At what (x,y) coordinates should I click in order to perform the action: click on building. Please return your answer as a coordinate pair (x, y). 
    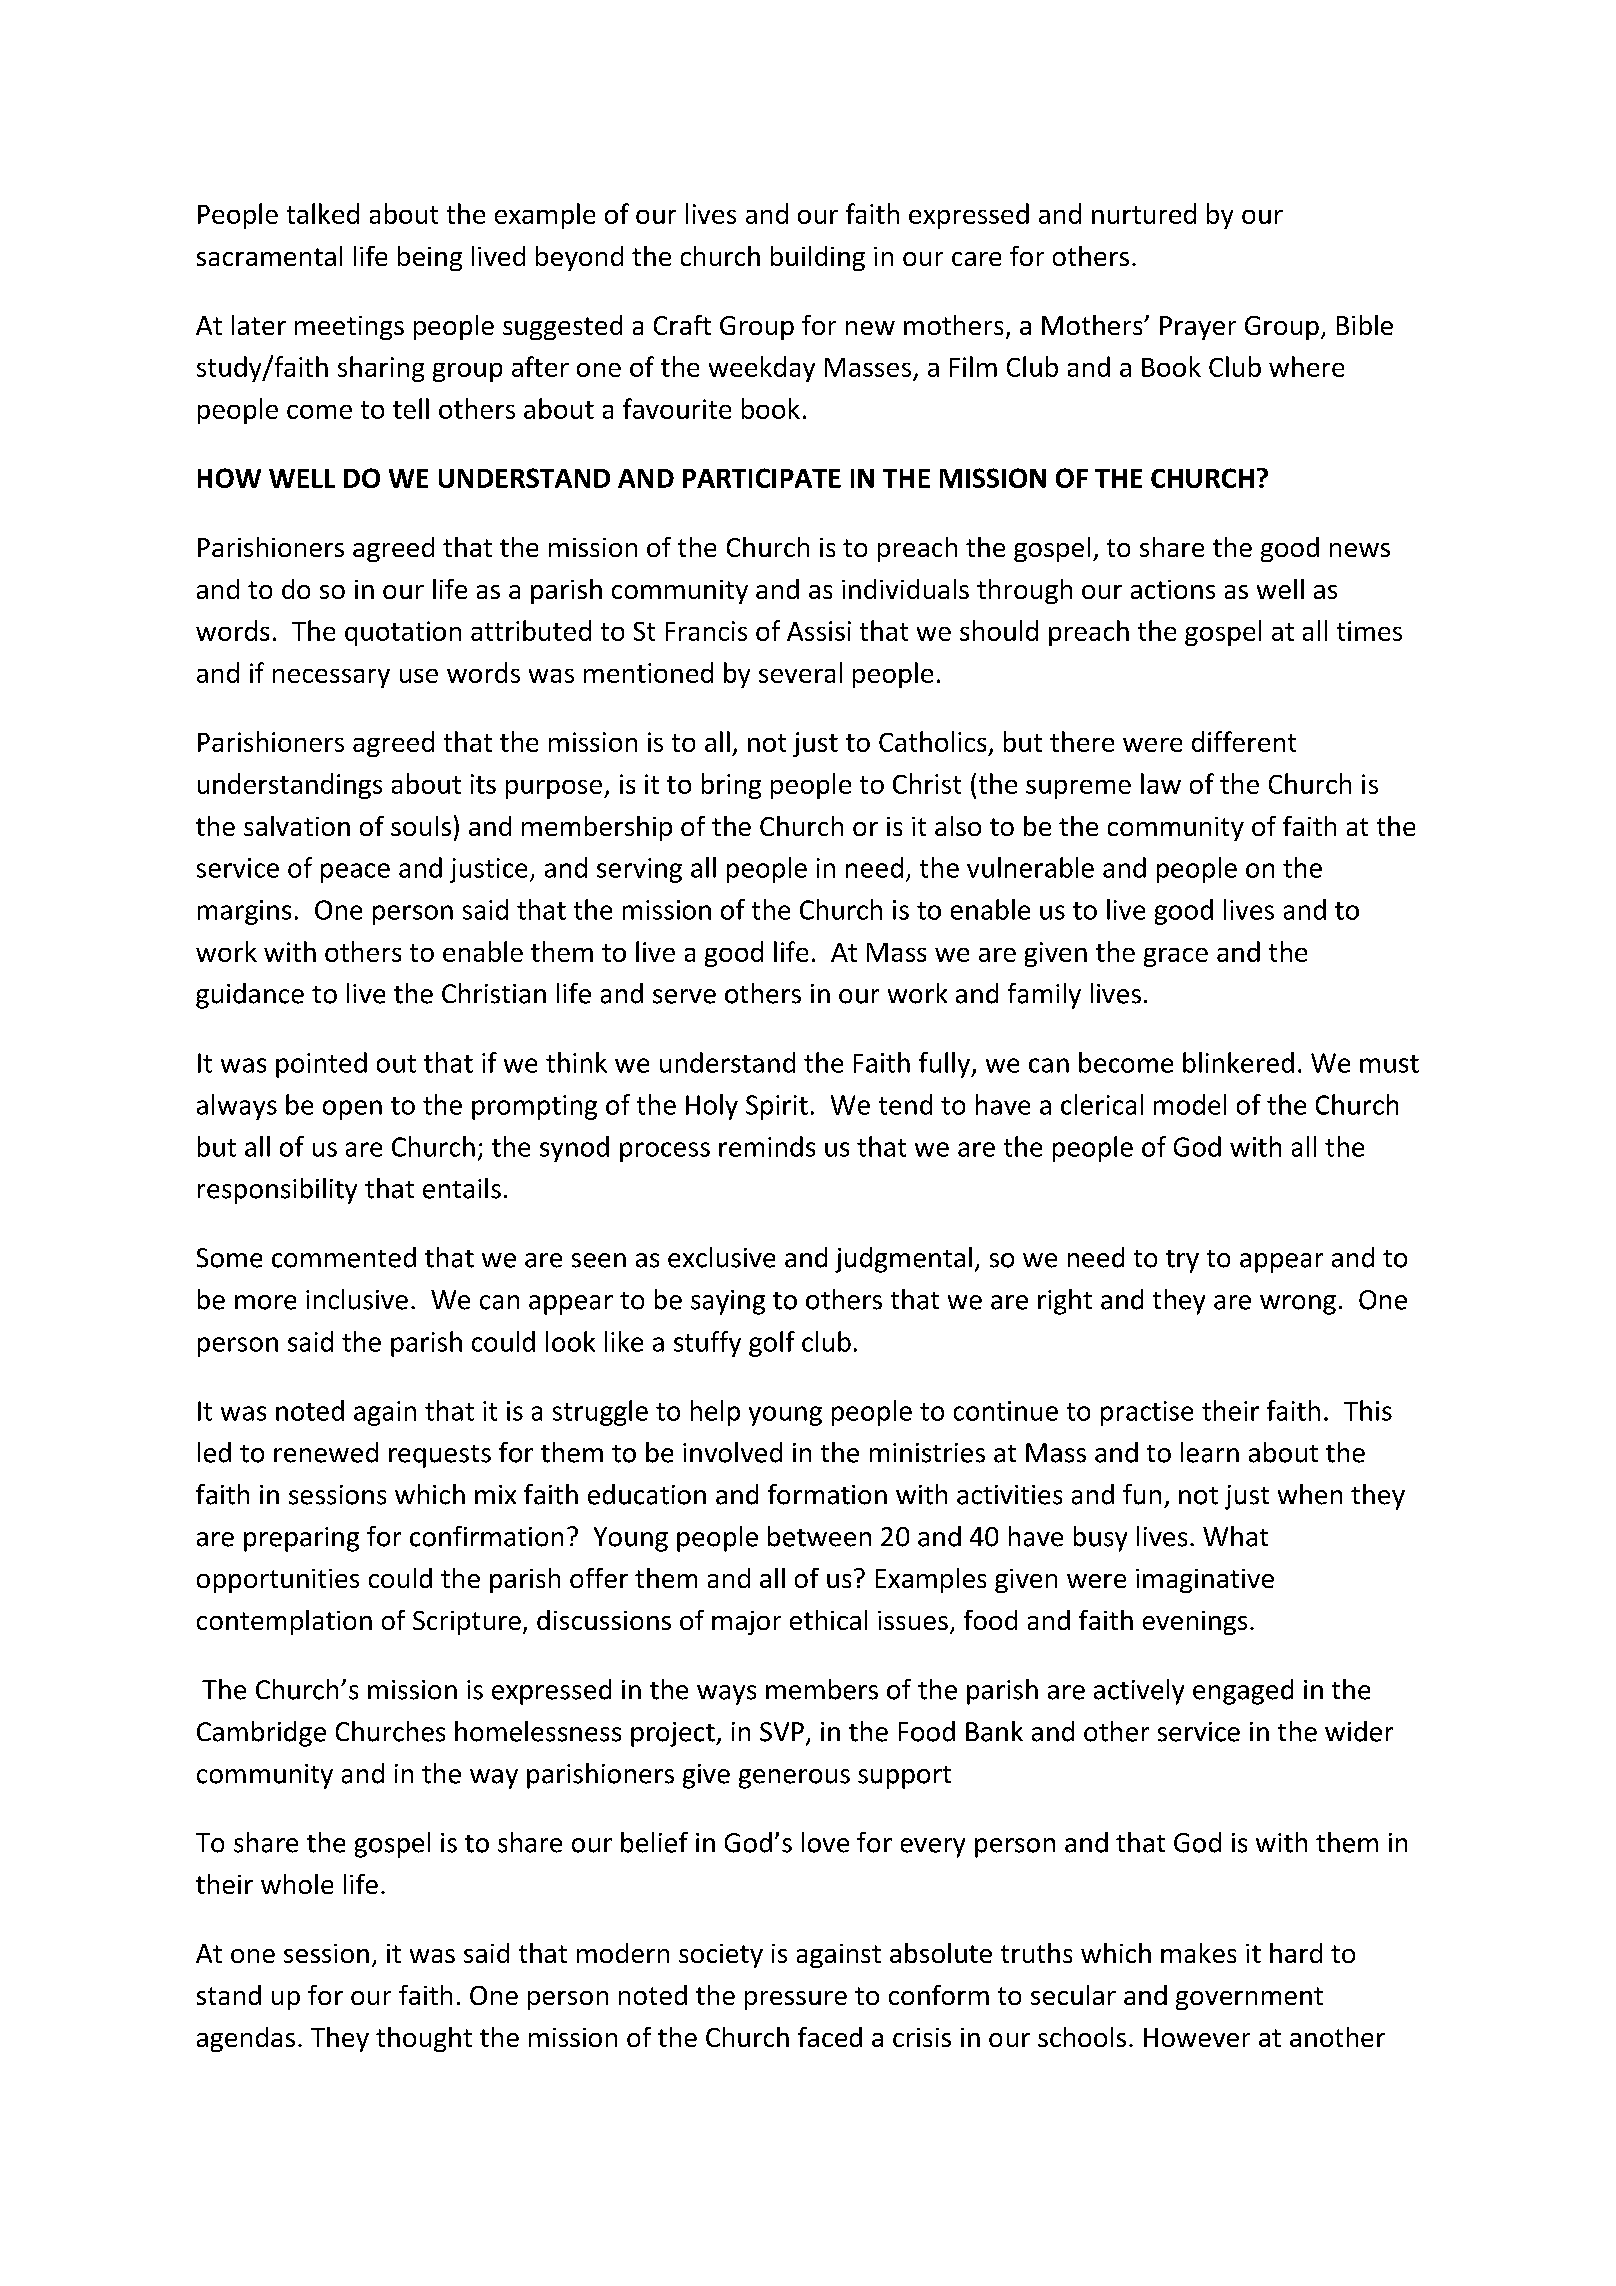
    Looking at the image, I should click on (818, 258).
